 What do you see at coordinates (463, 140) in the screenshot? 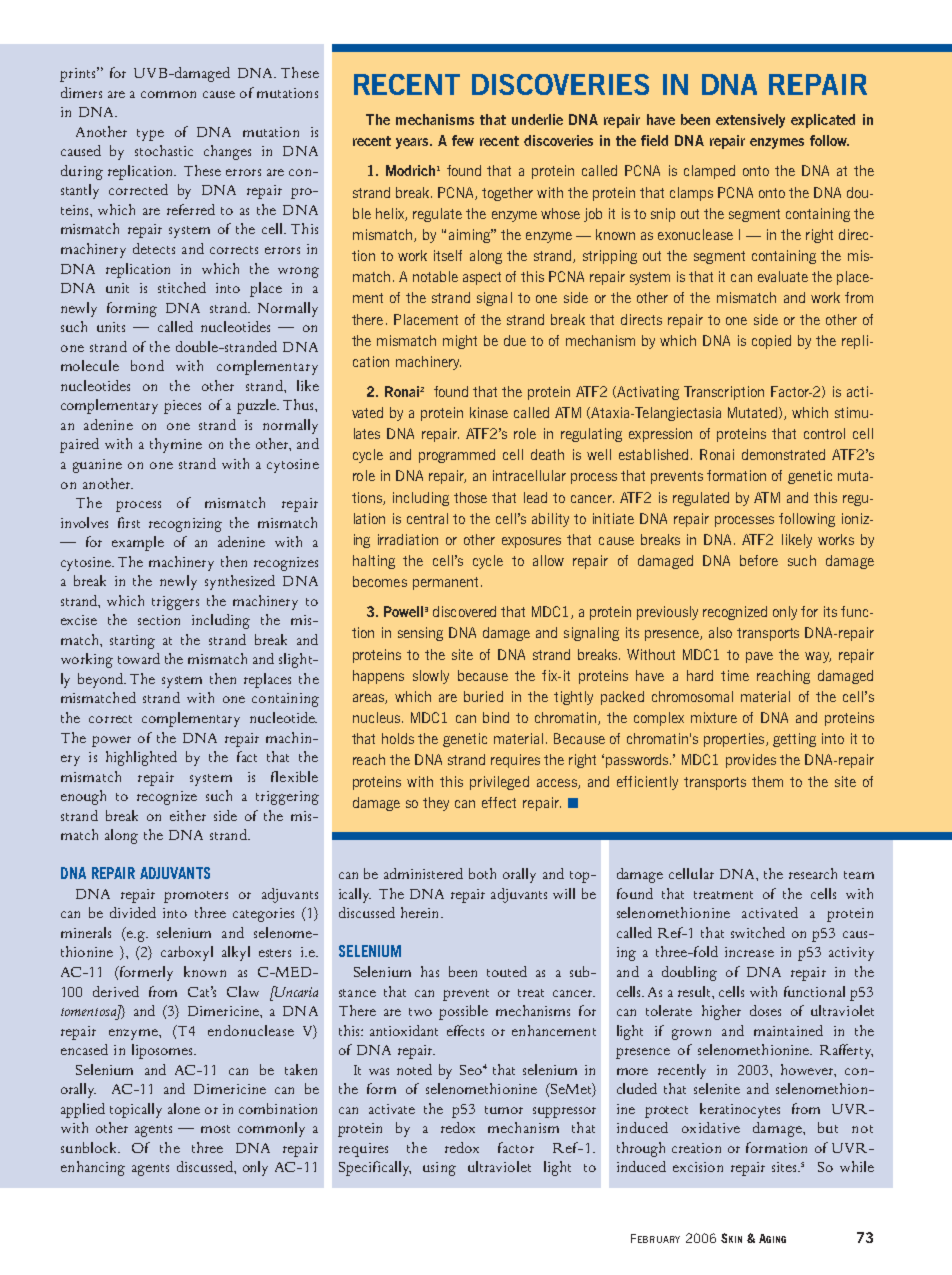
I see `few` at bounding box center [463, 140].
